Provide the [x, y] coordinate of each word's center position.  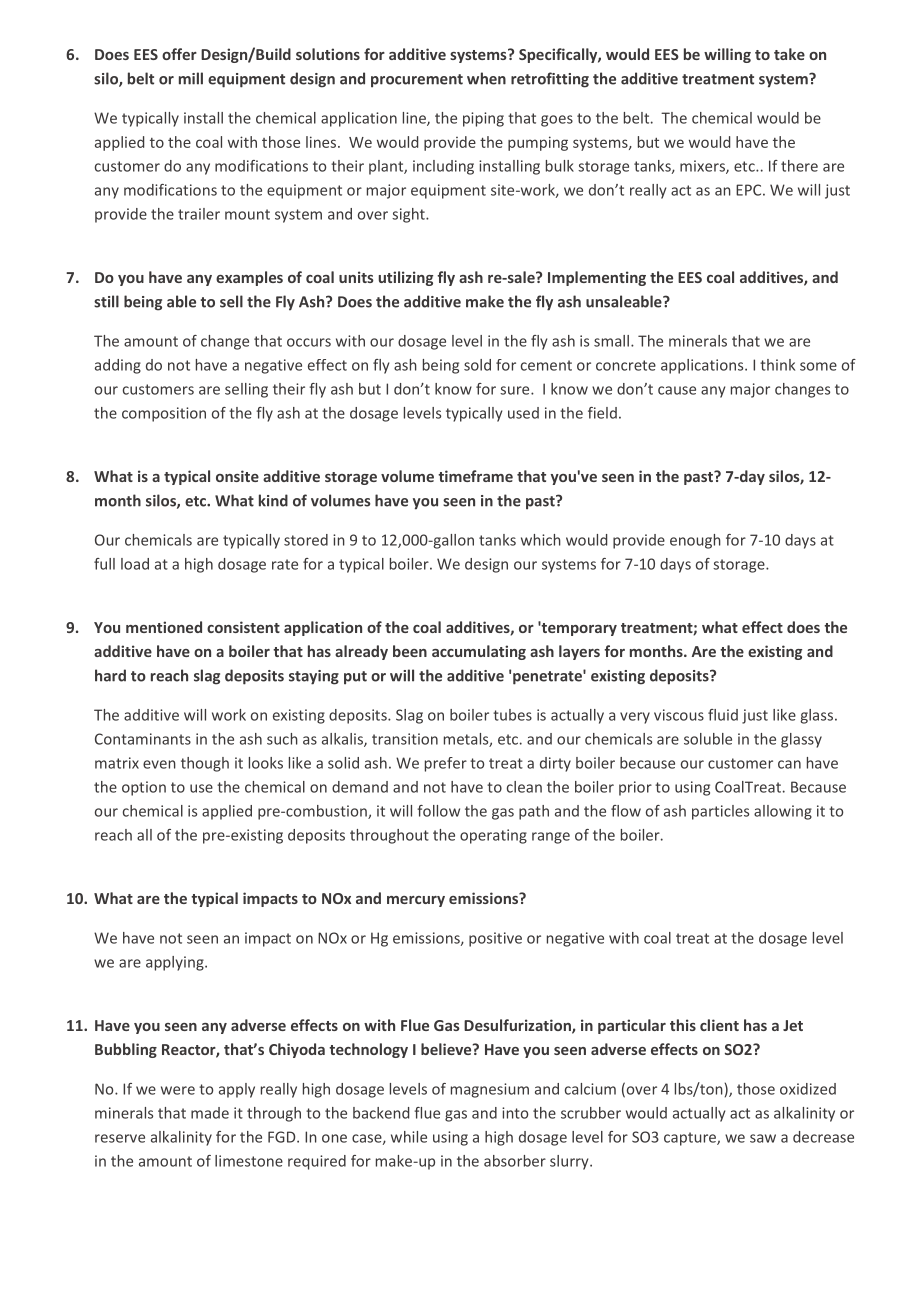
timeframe [475, 476]
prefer [446, 764]
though [205, 764]
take [789, 54]
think [777, 365]
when [486, 78]
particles [720, 812]
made [210, 1113]
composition [164, 414]
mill [191, 78]
